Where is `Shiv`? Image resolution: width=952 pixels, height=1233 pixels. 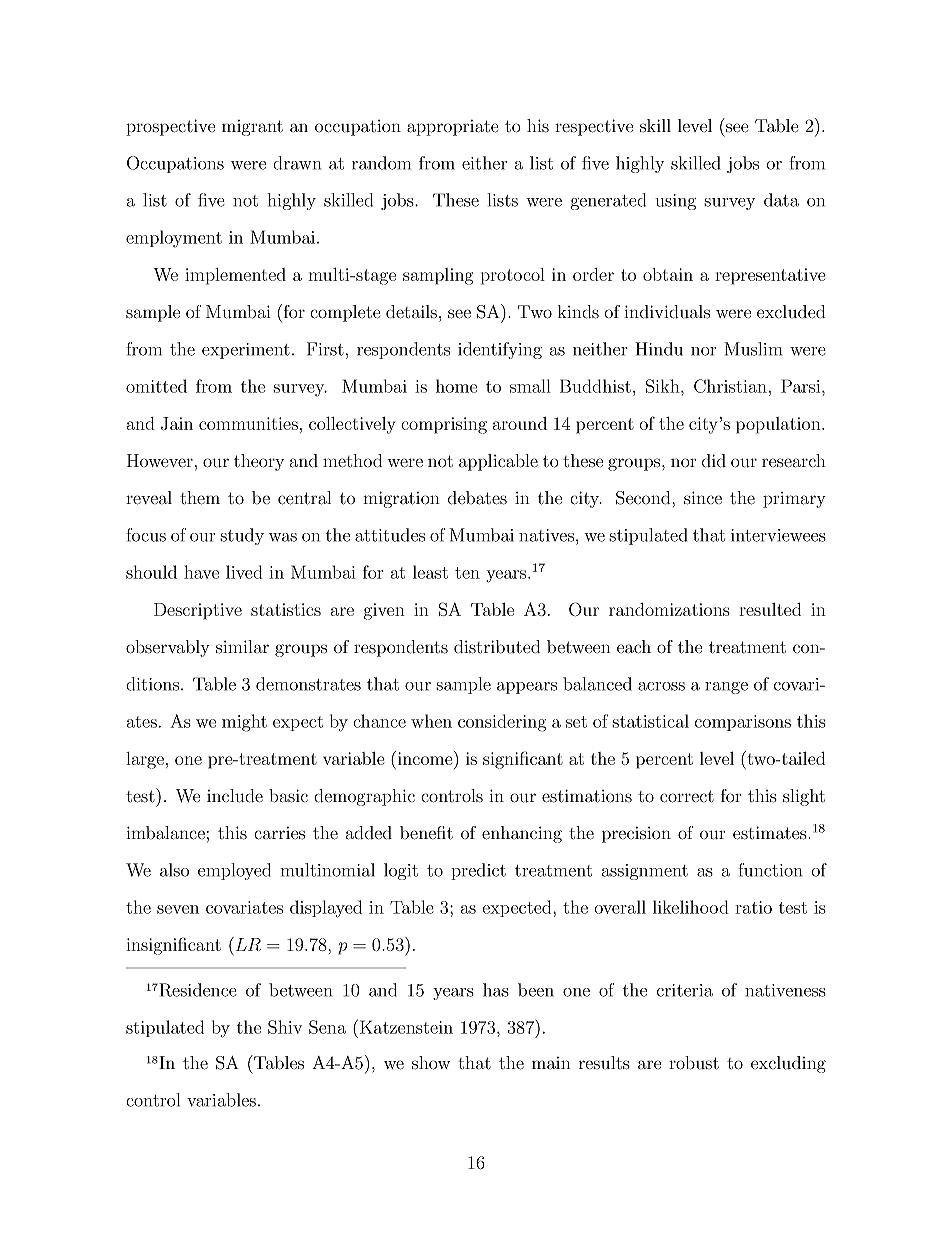
Shiv is located at coordinates (285, 1027).
